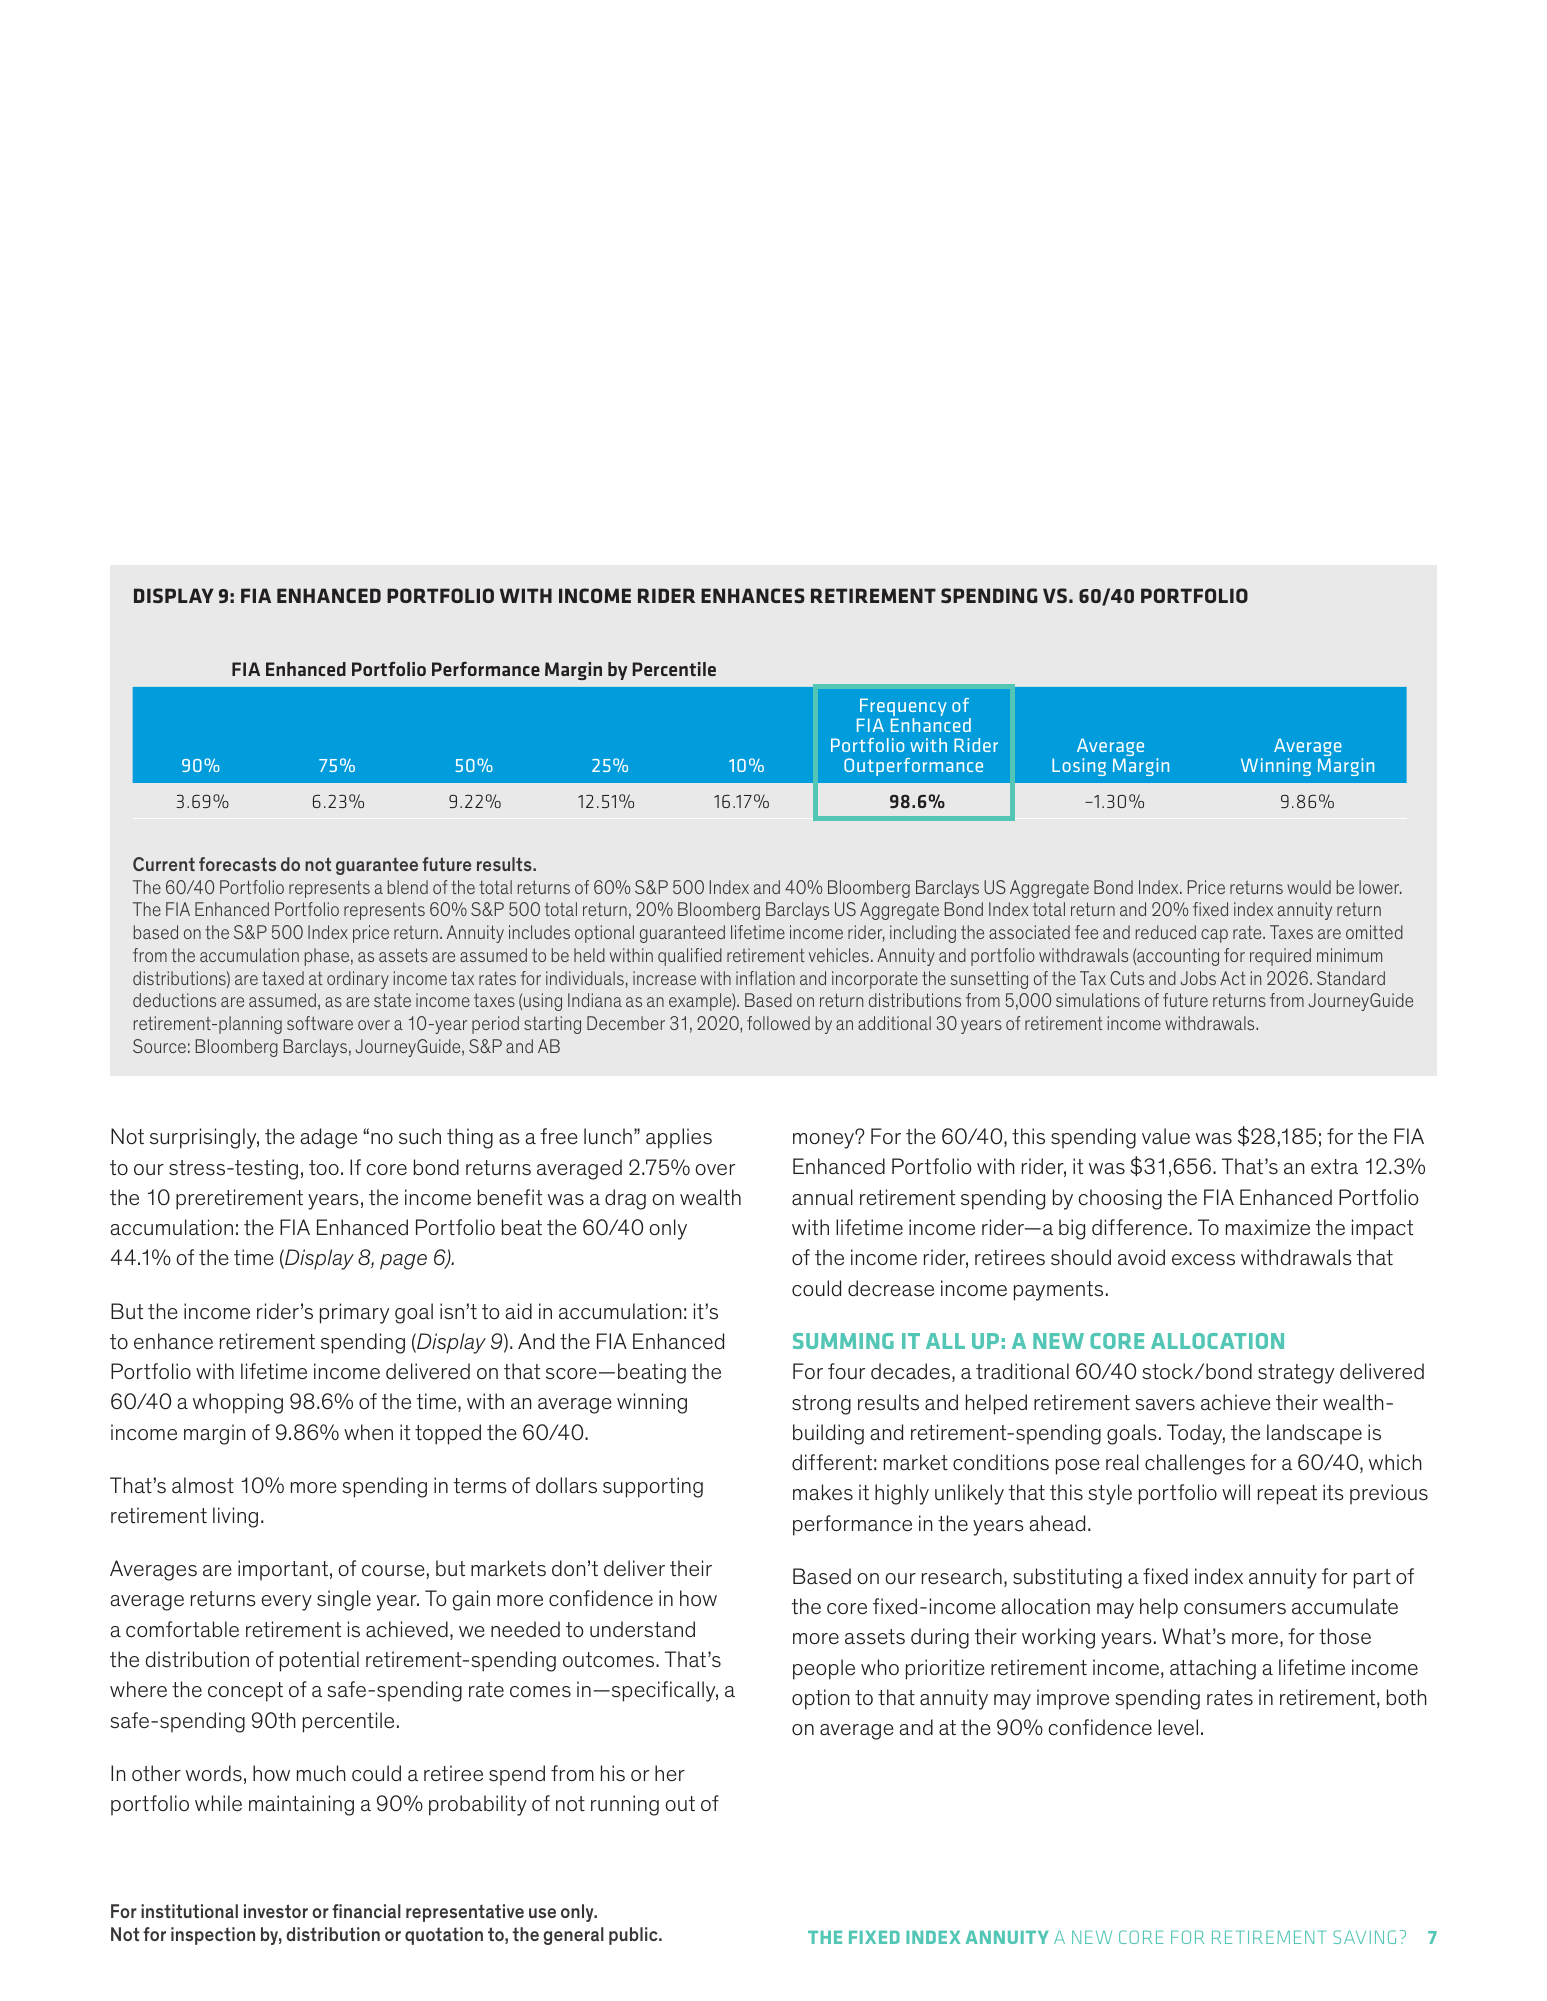  I want to click on forecasts, so click(237, 864).
